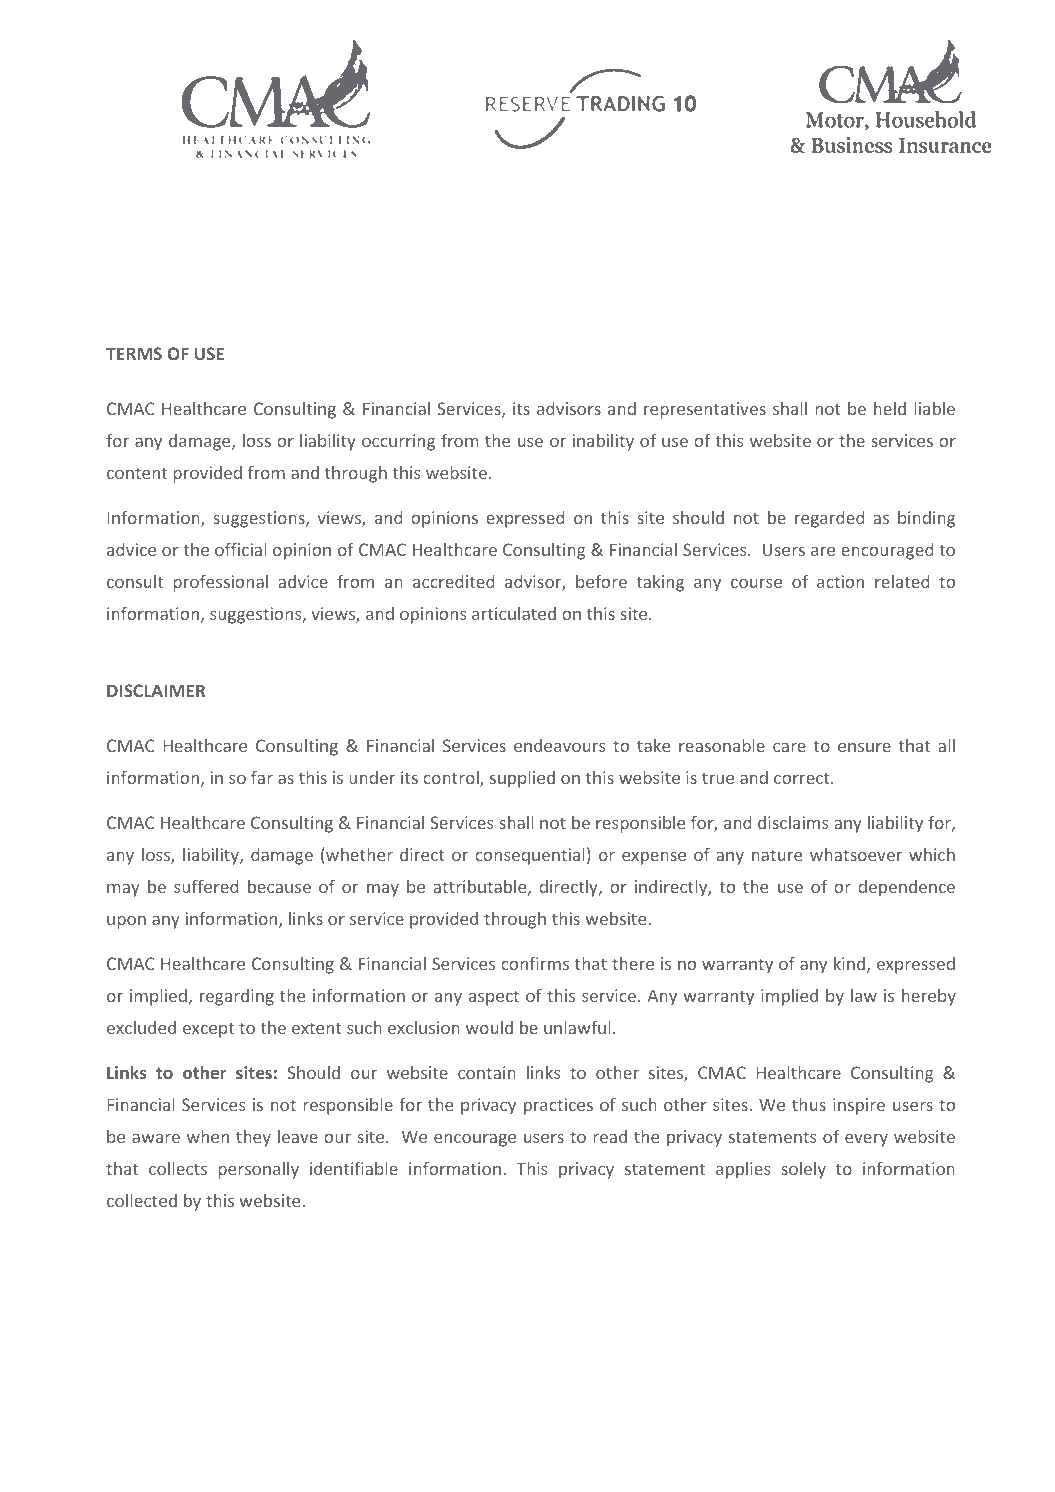  Describe the element at coordinates (134, 353) in the image. I see `TERMS` at that location.
